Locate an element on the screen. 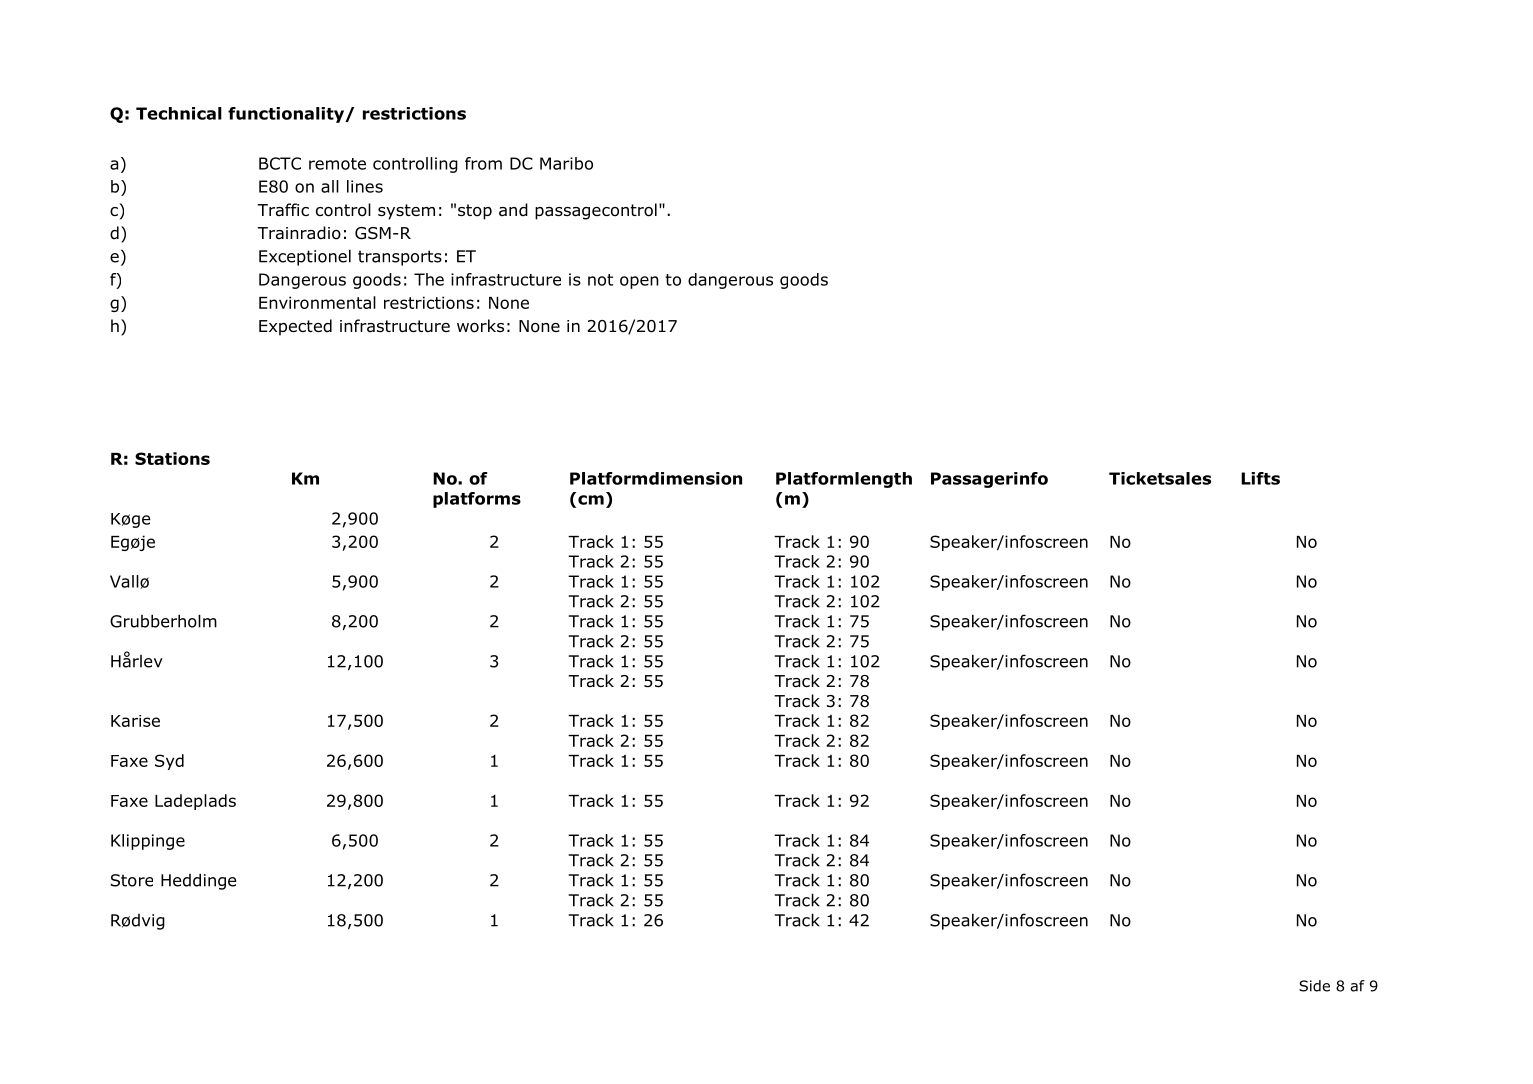  platforms is located at coordinates (477, 500).
